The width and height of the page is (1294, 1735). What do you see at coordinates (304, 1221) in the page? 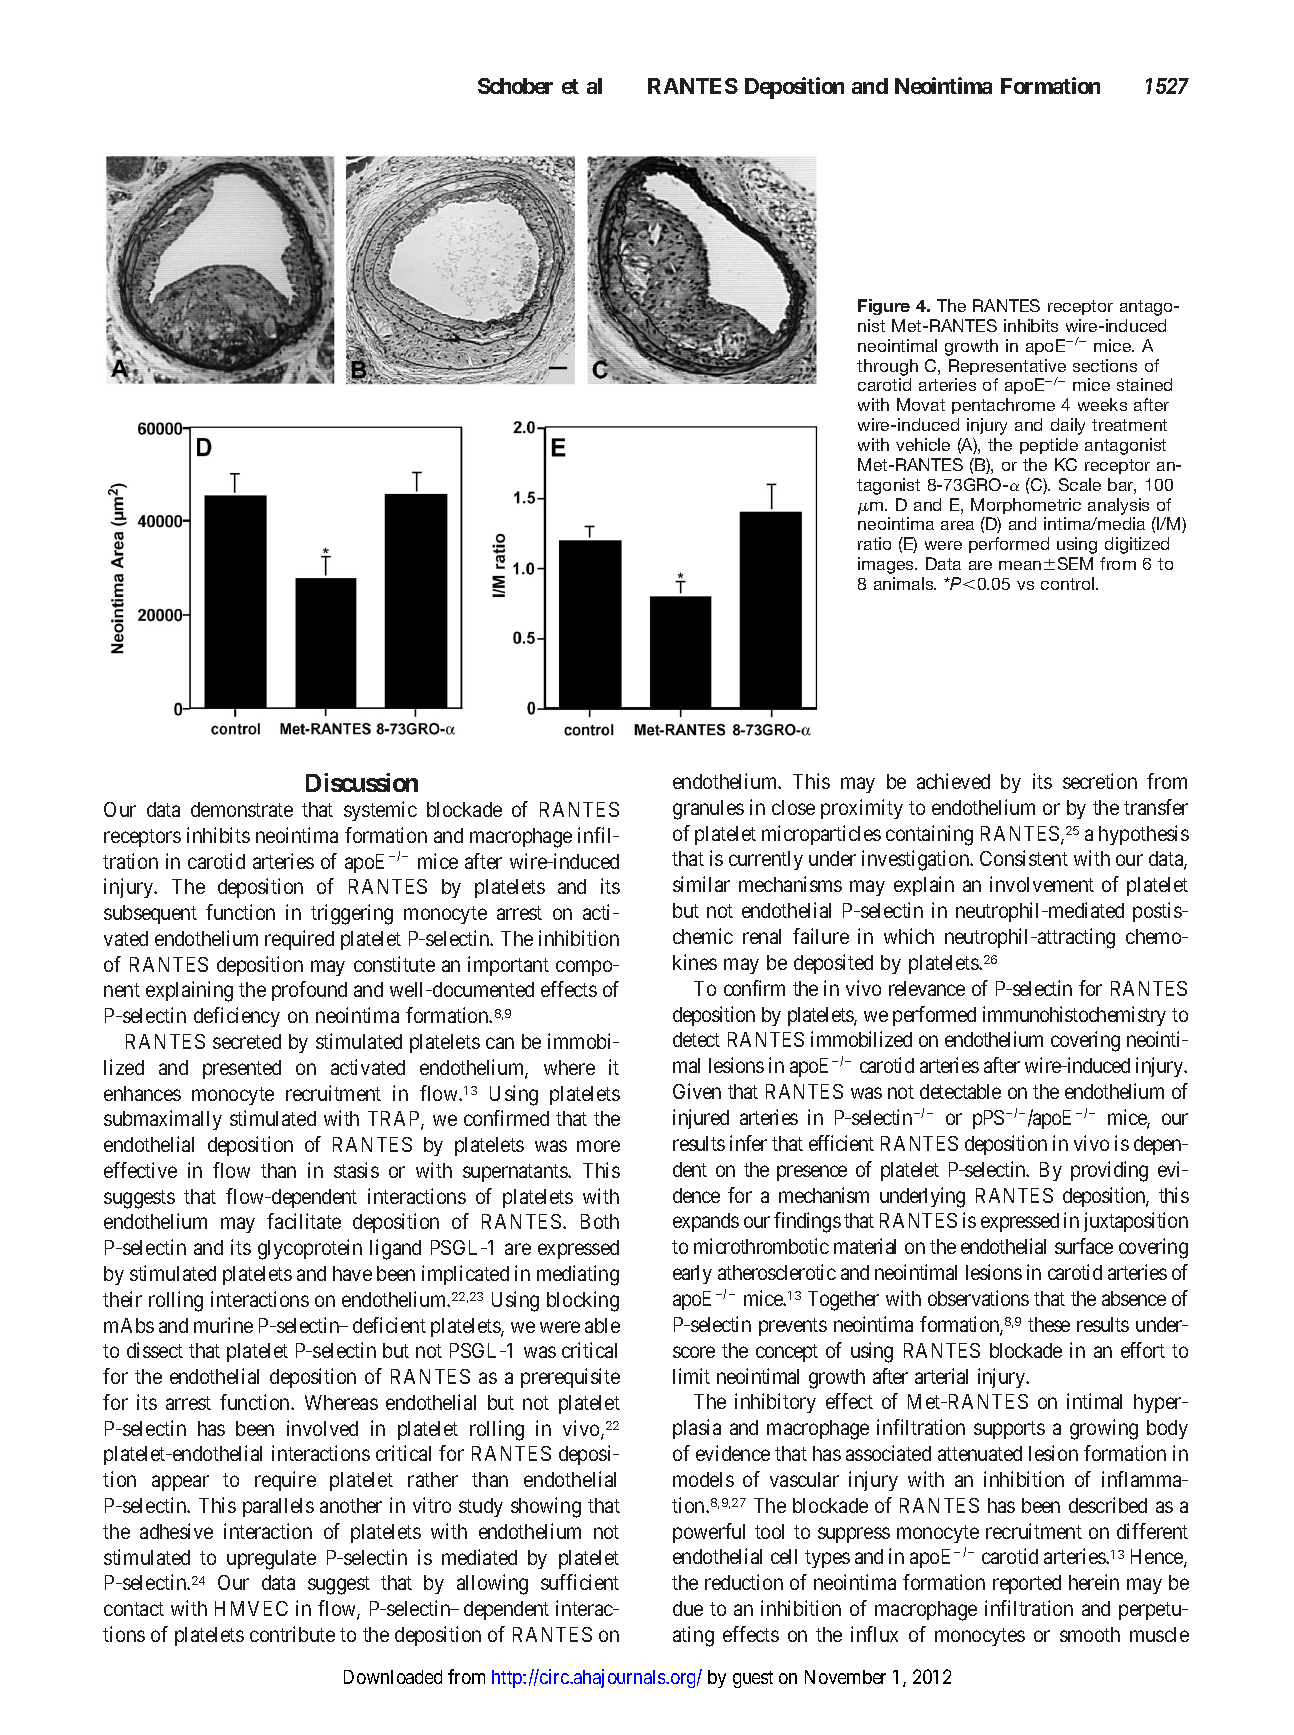
I see `facilitate` at bounding box center [304, 1221].
